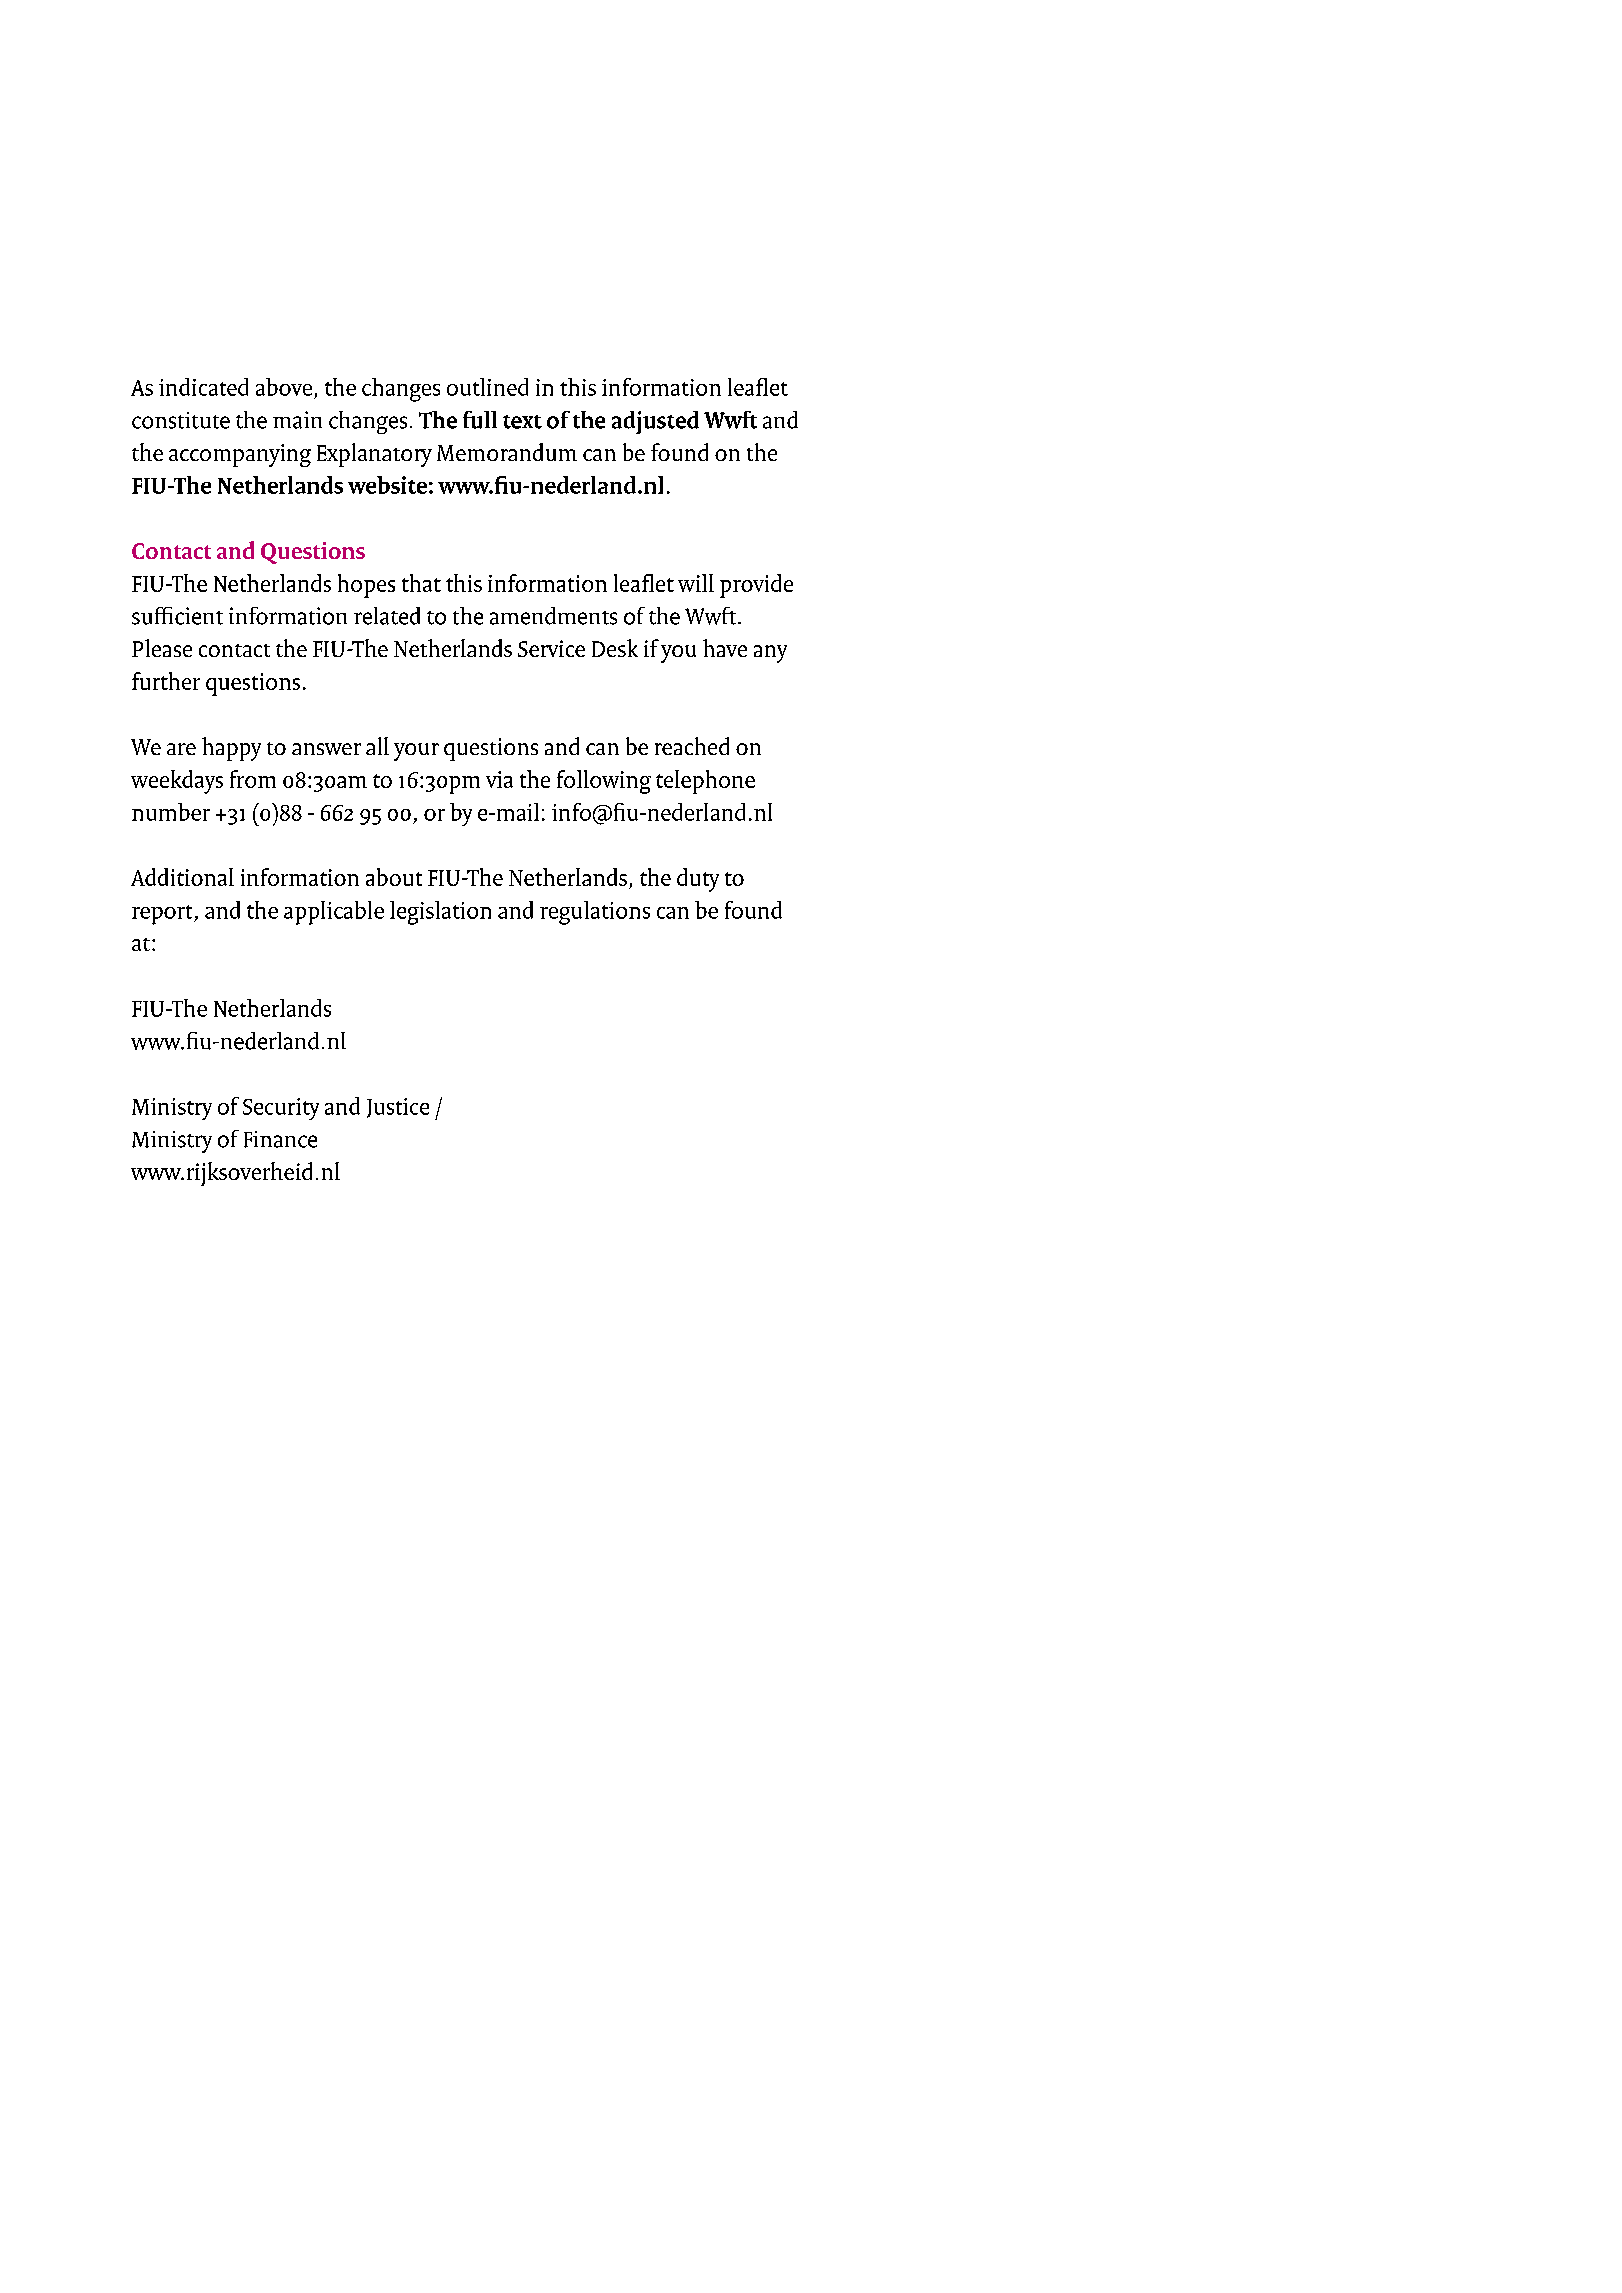  Describe the element at coordinates (281, 1109) in the image. I see `Security` at that location.
